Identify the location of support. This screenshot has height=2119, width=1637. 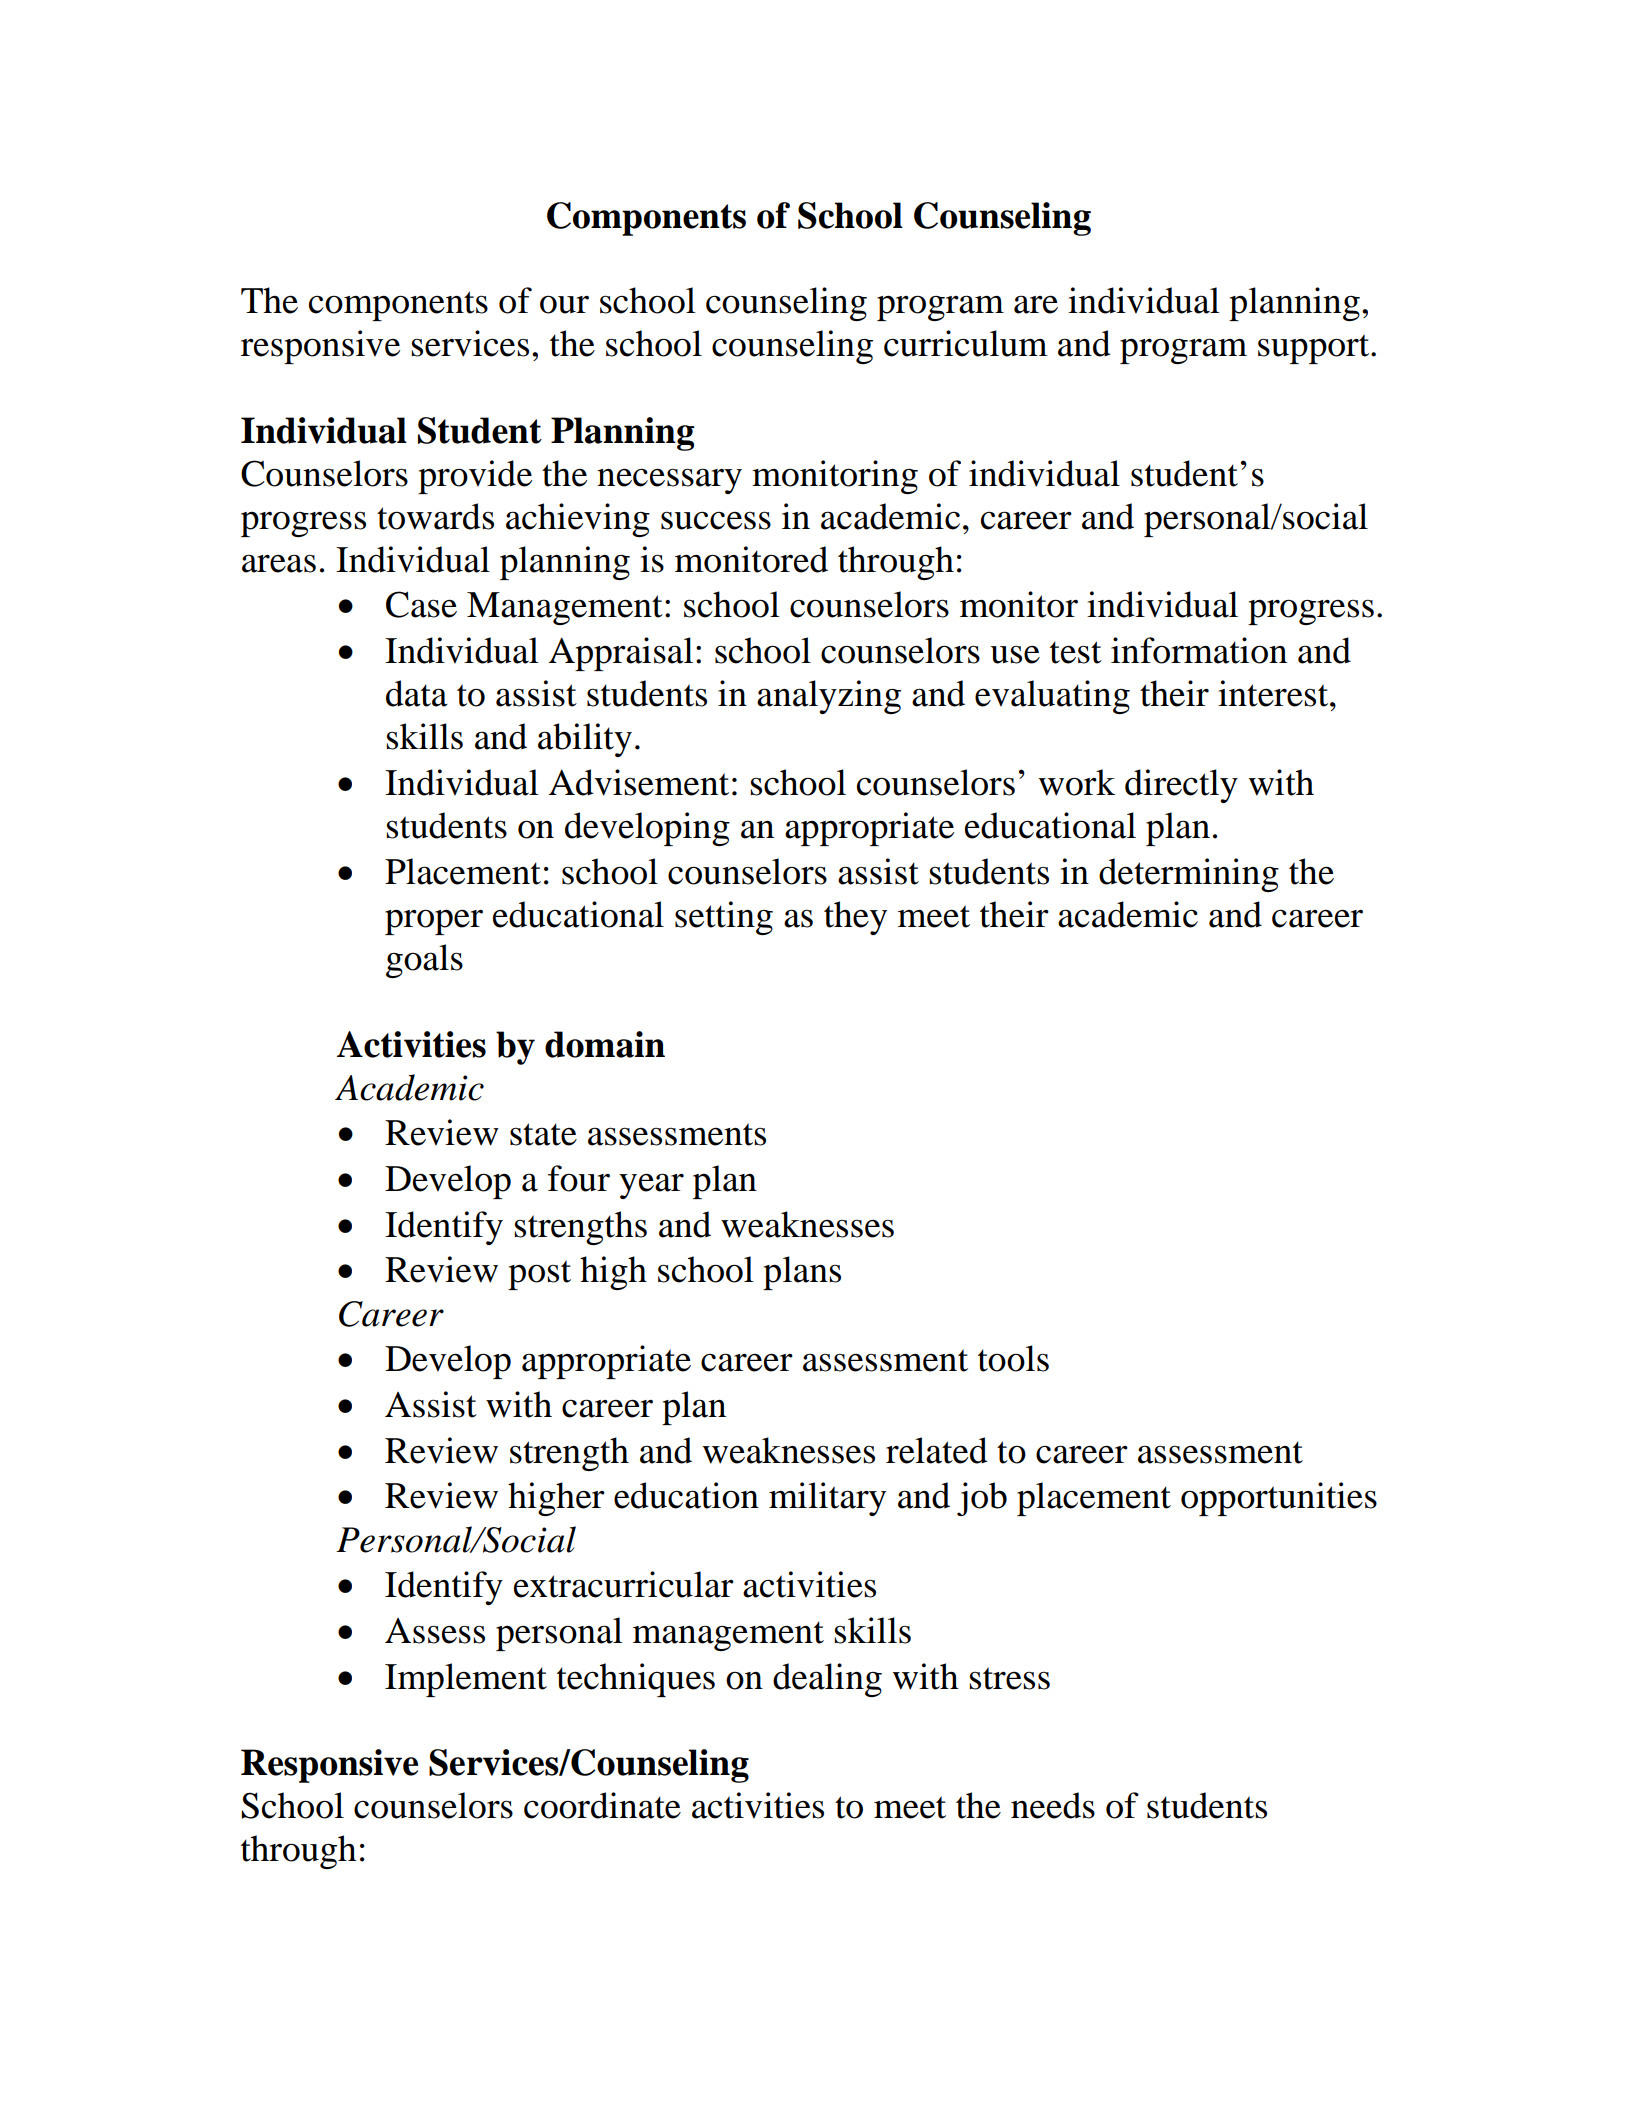
(1315, 349).
